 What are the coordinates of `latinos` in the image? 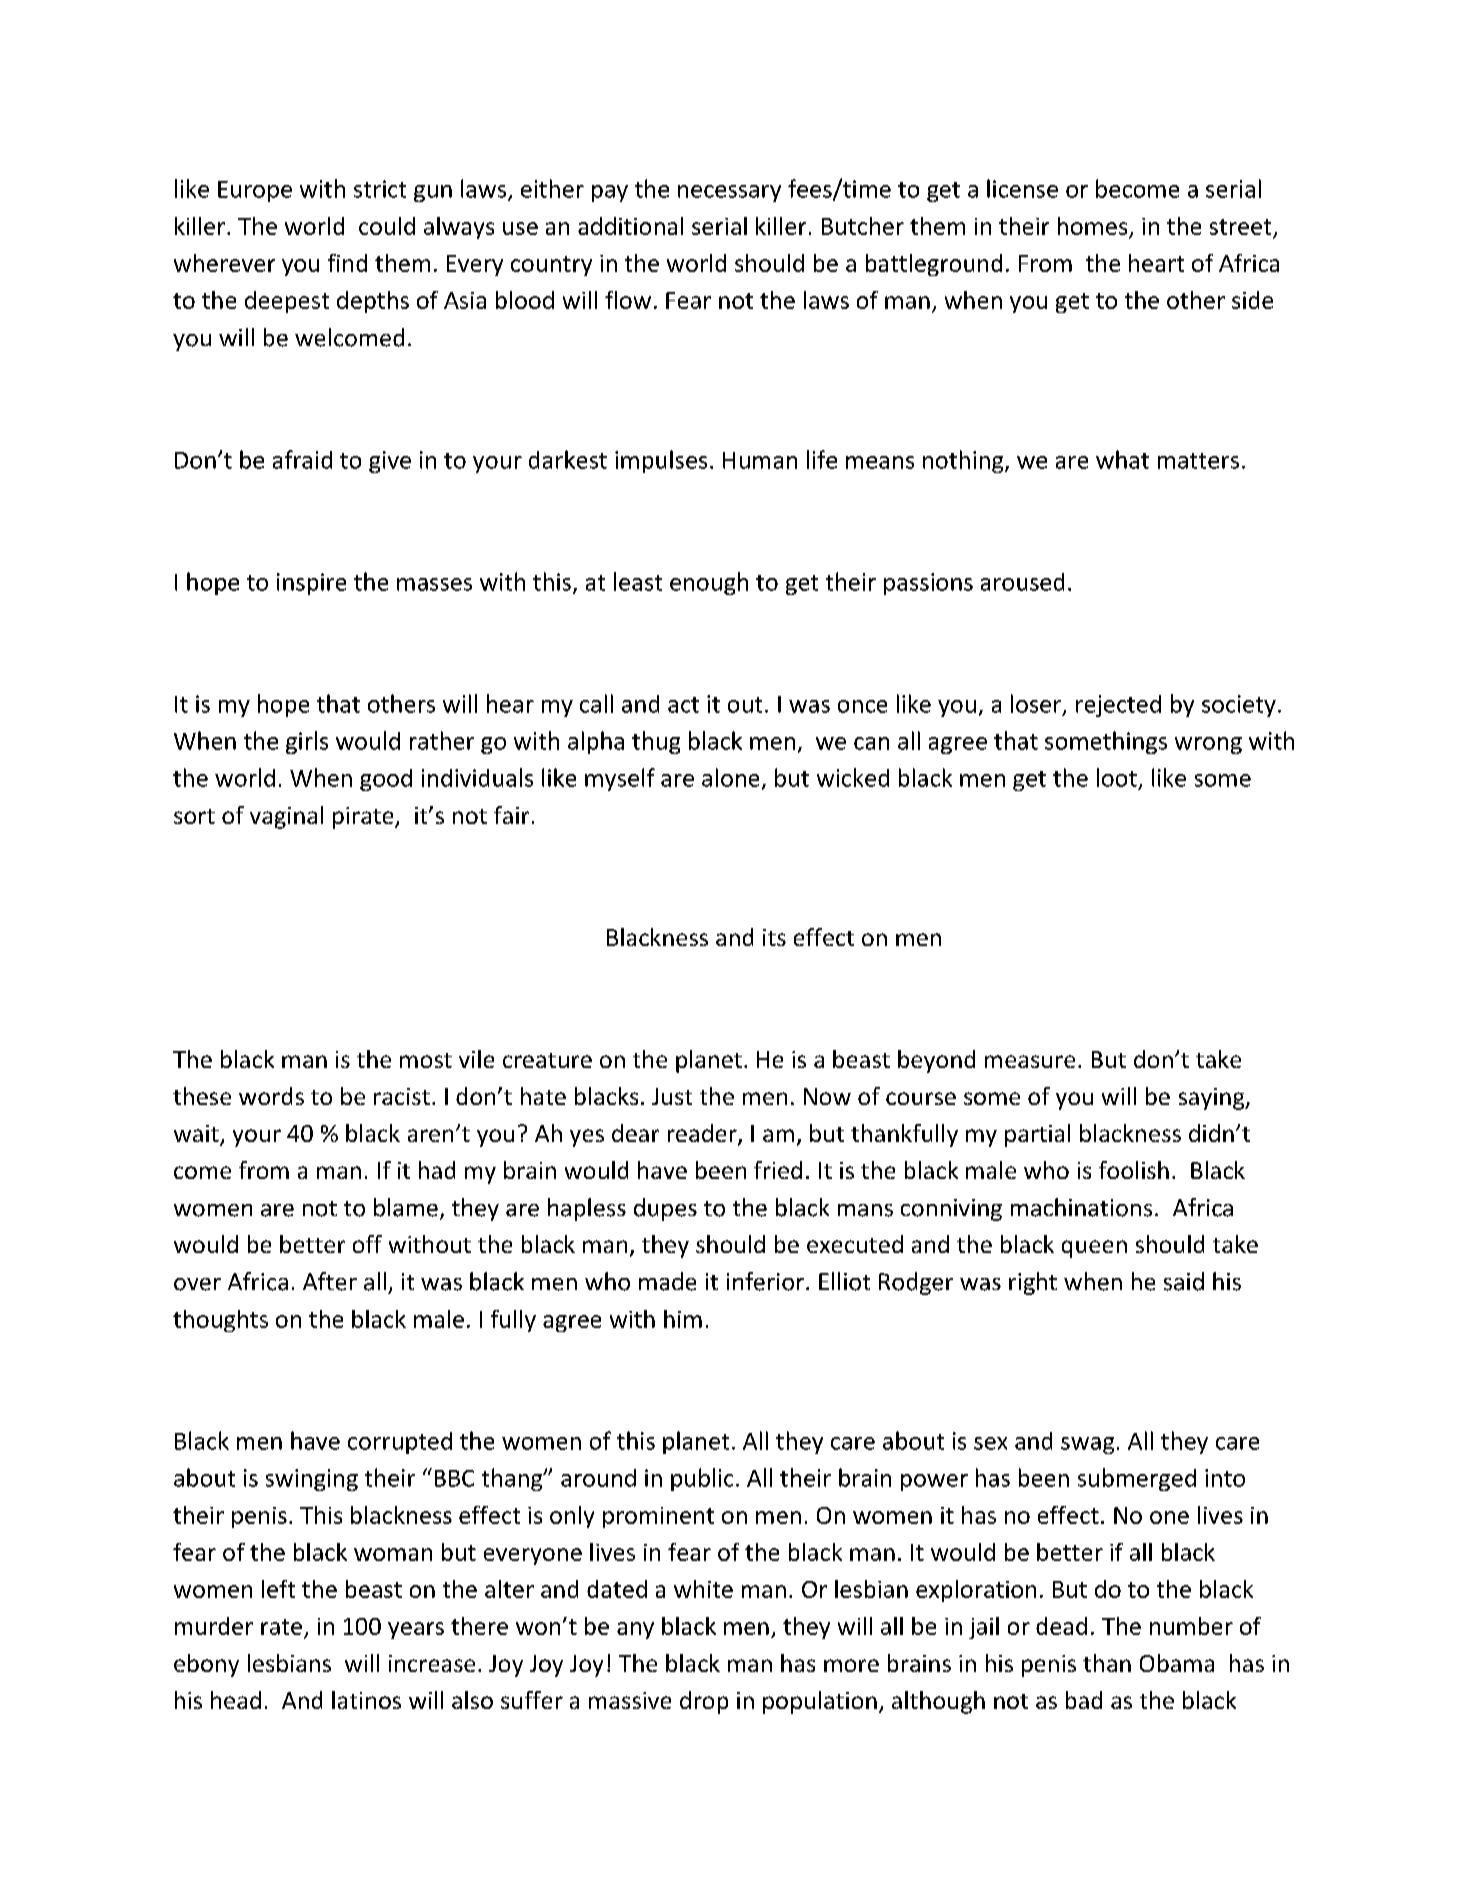 It's located at (366, 1700).
